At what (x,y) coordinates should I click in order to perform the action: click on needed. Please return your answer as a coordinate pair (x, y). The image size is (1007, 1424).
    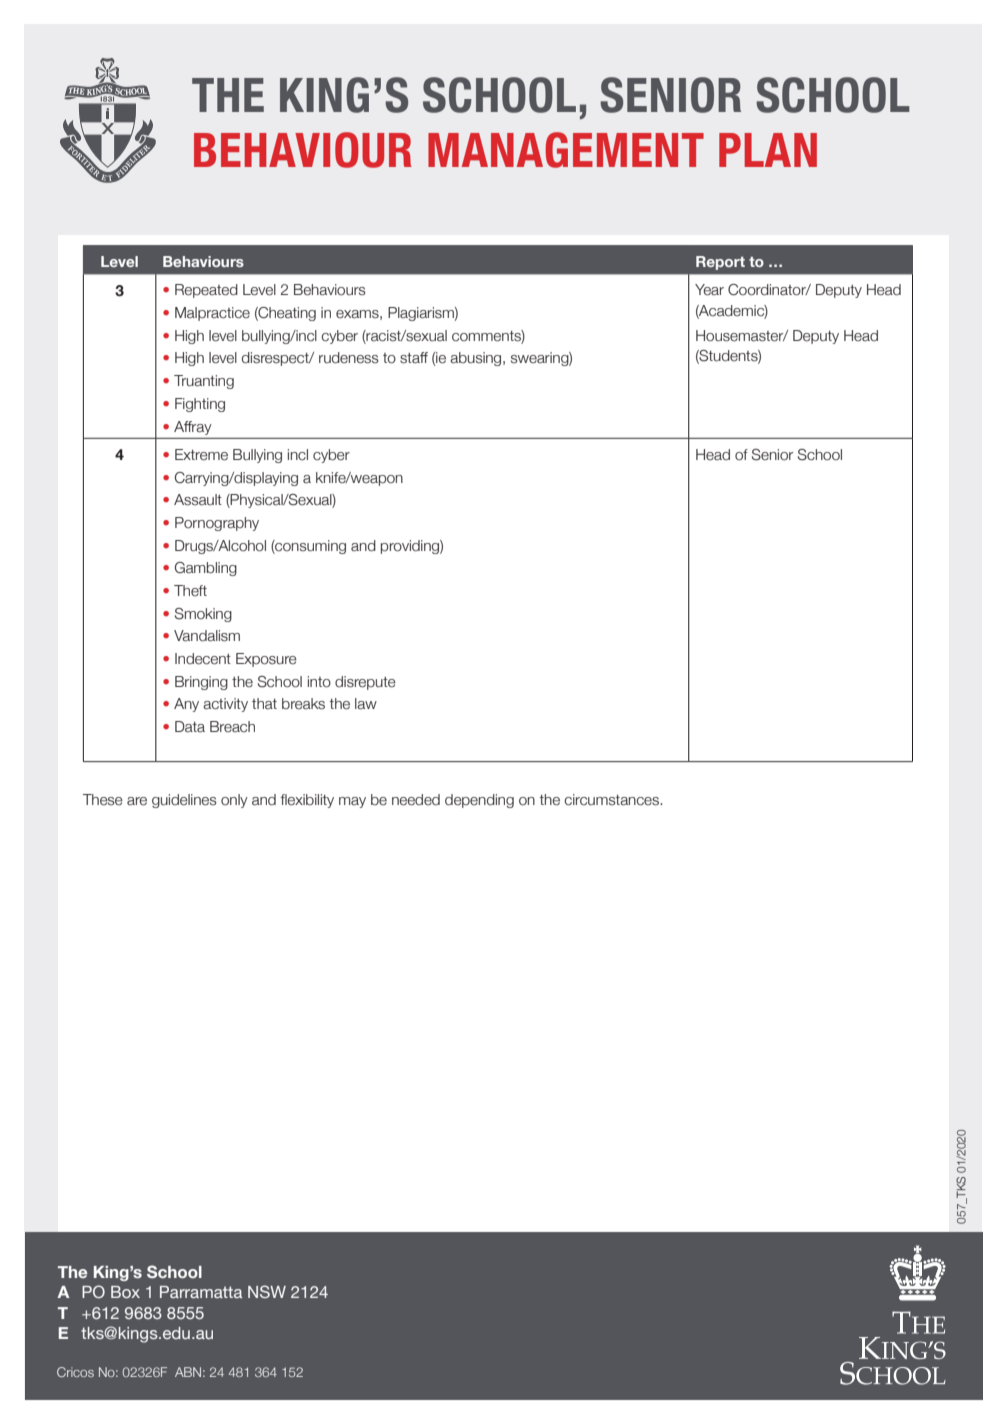
    Looking at the image, I should click on (416, 800).
